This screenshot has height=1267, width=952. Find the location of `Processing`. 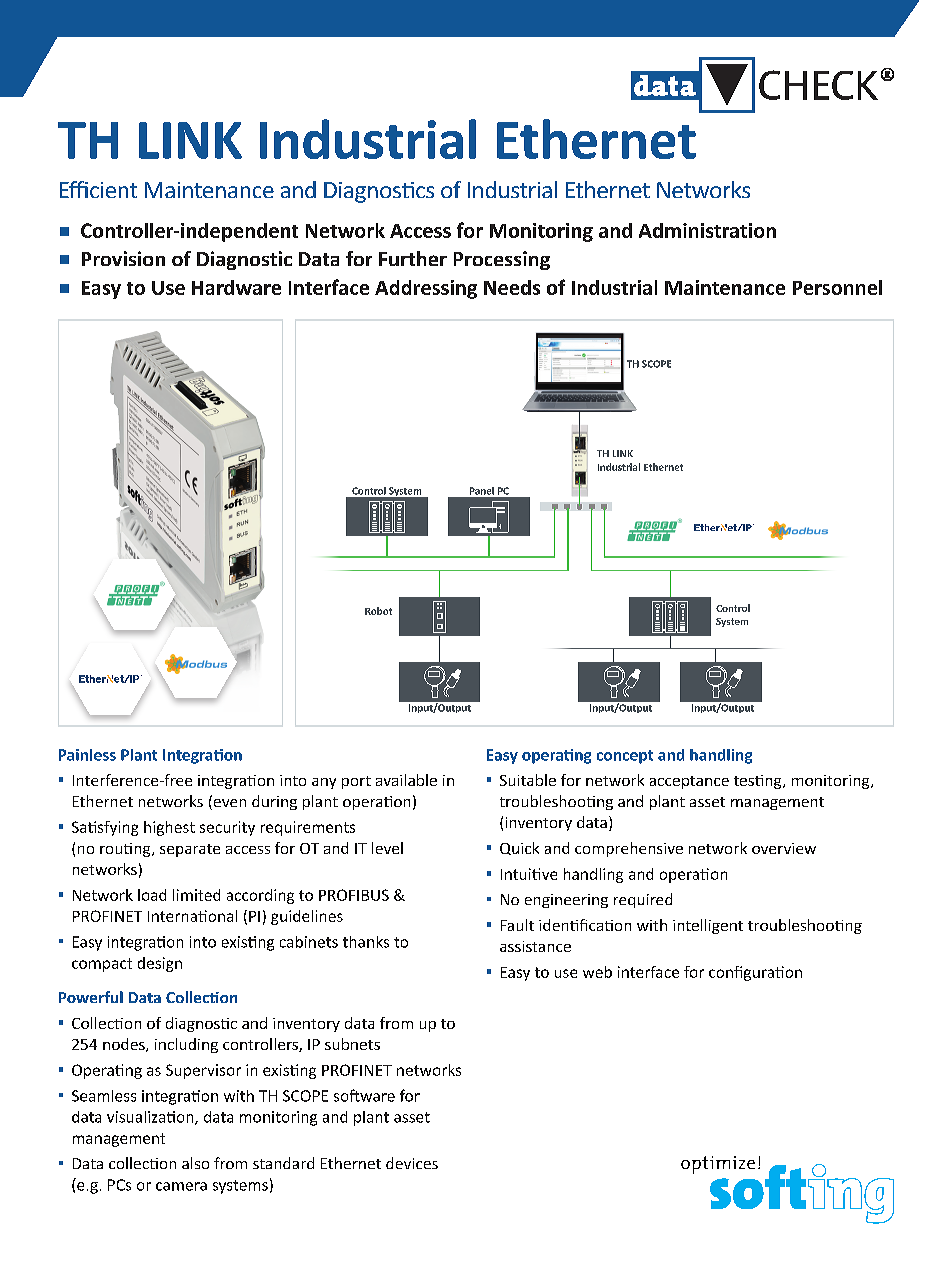

Processing is located at coordinates (502, 260).
